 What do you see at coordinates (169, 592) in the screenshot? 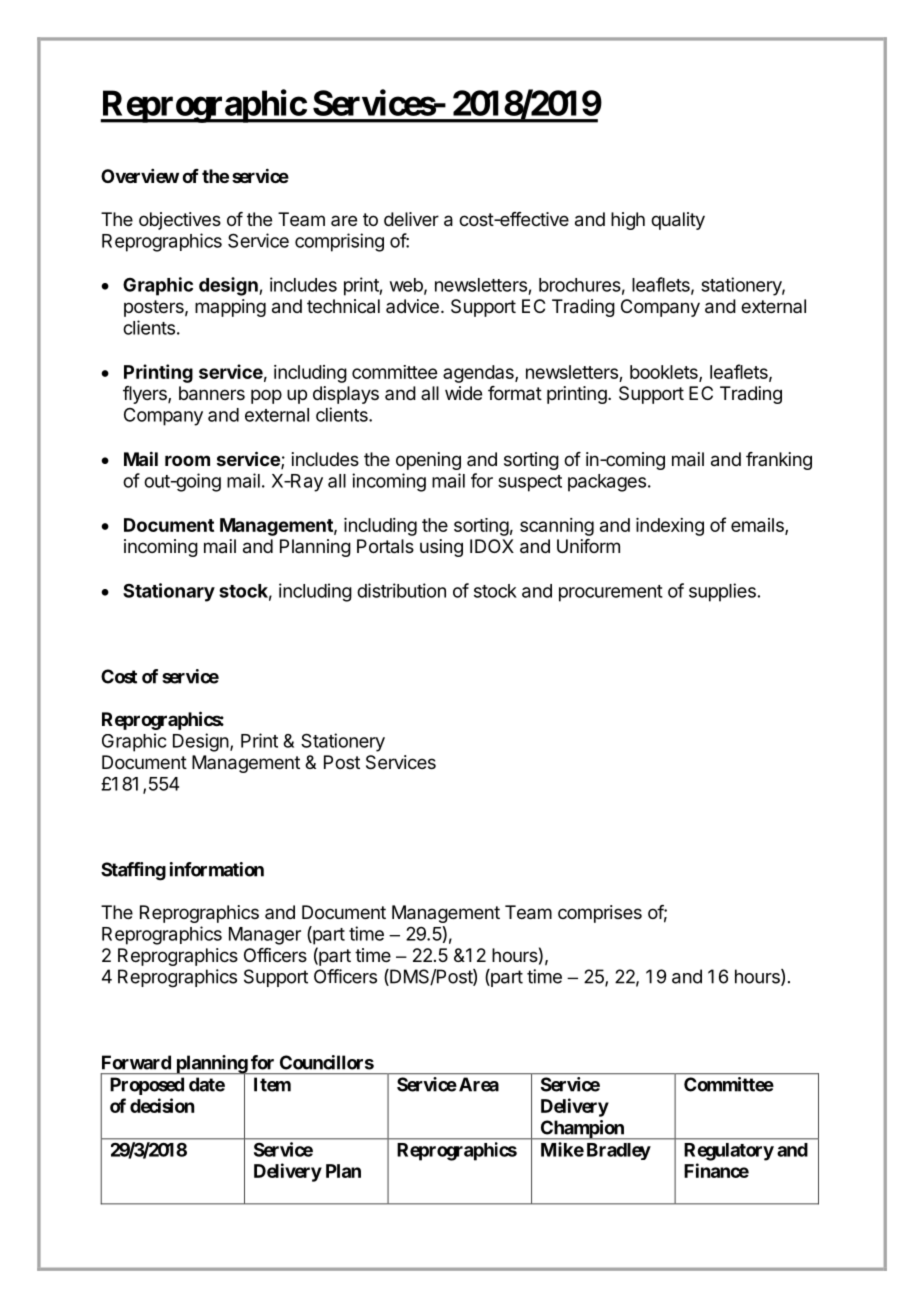
I see `Stationary` at bounding box center [169, 592].
